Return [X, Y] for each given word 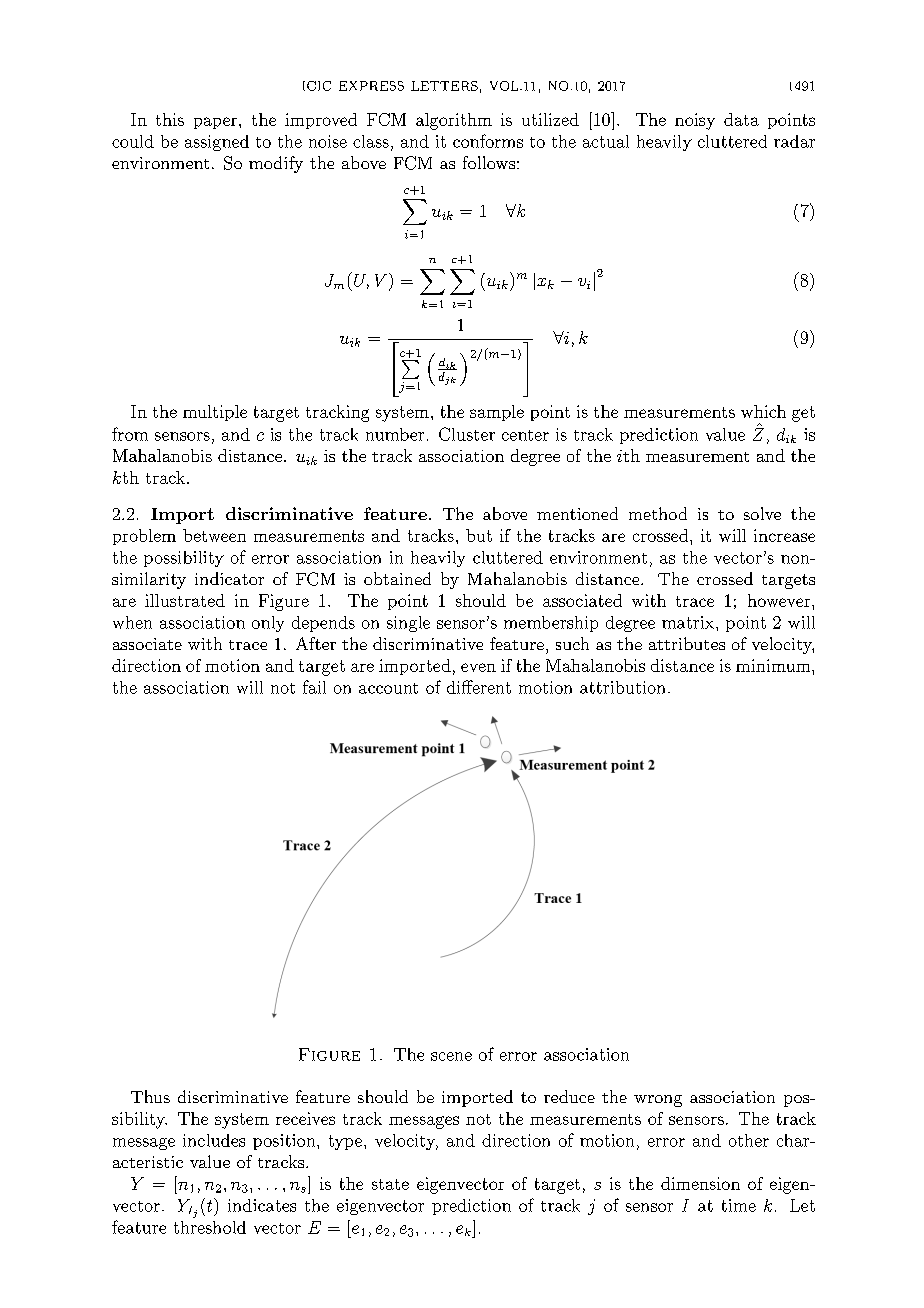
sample [497, 413]
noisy [695, 121]
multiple [215, 413]
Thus [150, 1096]
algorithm [454, 121]
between [214, 535]
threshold [210, 1227]
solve [762, 513]
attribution [622, 687]
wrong [658, 1101]
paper [217, 123]
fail [314, 687]
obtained [397, 578]
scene [451, 1056]
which [763, 411]
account [388, 688]
